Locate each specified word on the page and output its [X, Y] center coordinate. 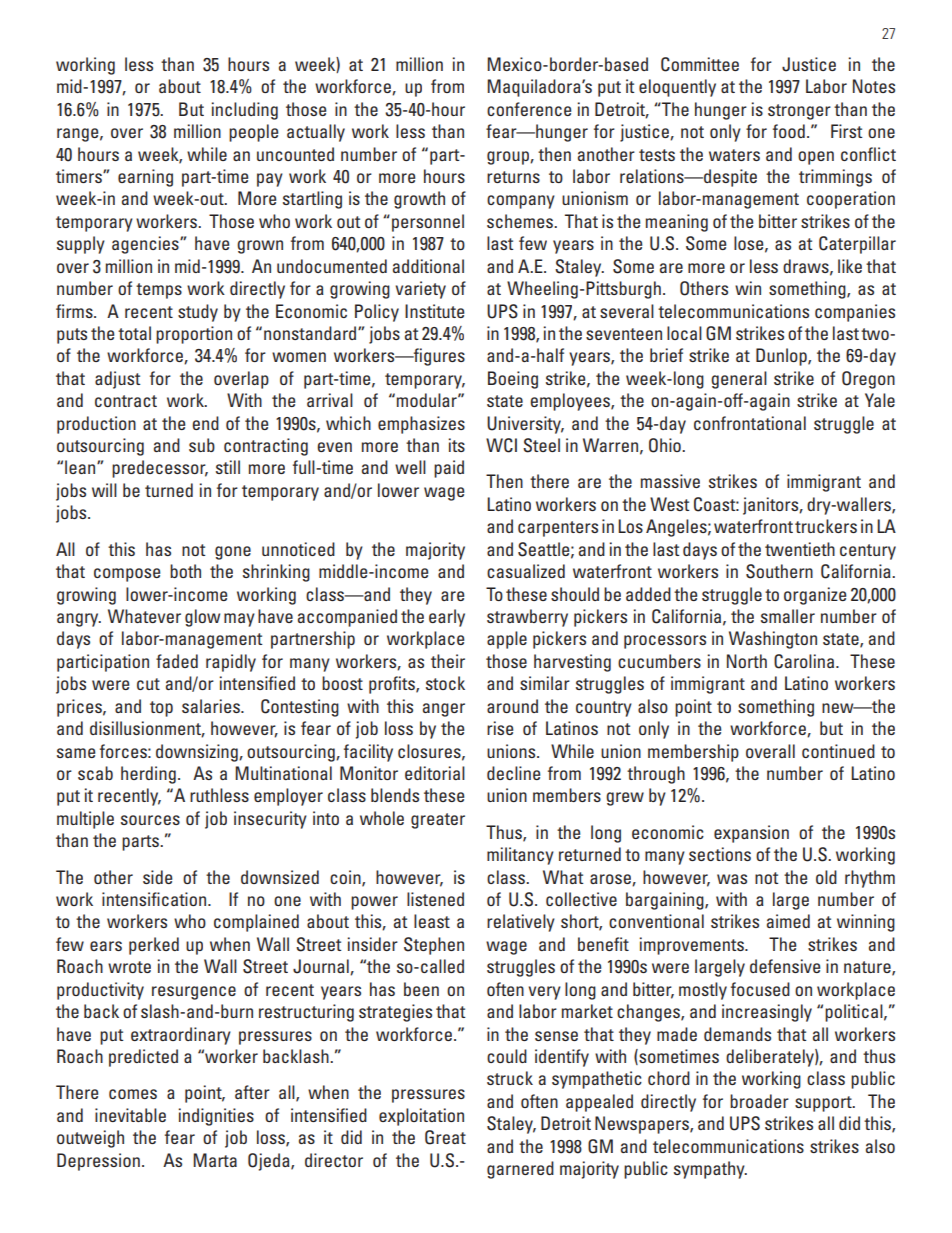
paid [449, 469]
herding [148, 775]
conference [529, 109]
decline [513, 773]
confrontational [750, 423]
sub [202, 445]
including [244, 111]
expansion [751, 834]
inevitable [130, 1115]
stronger [799, 112]
